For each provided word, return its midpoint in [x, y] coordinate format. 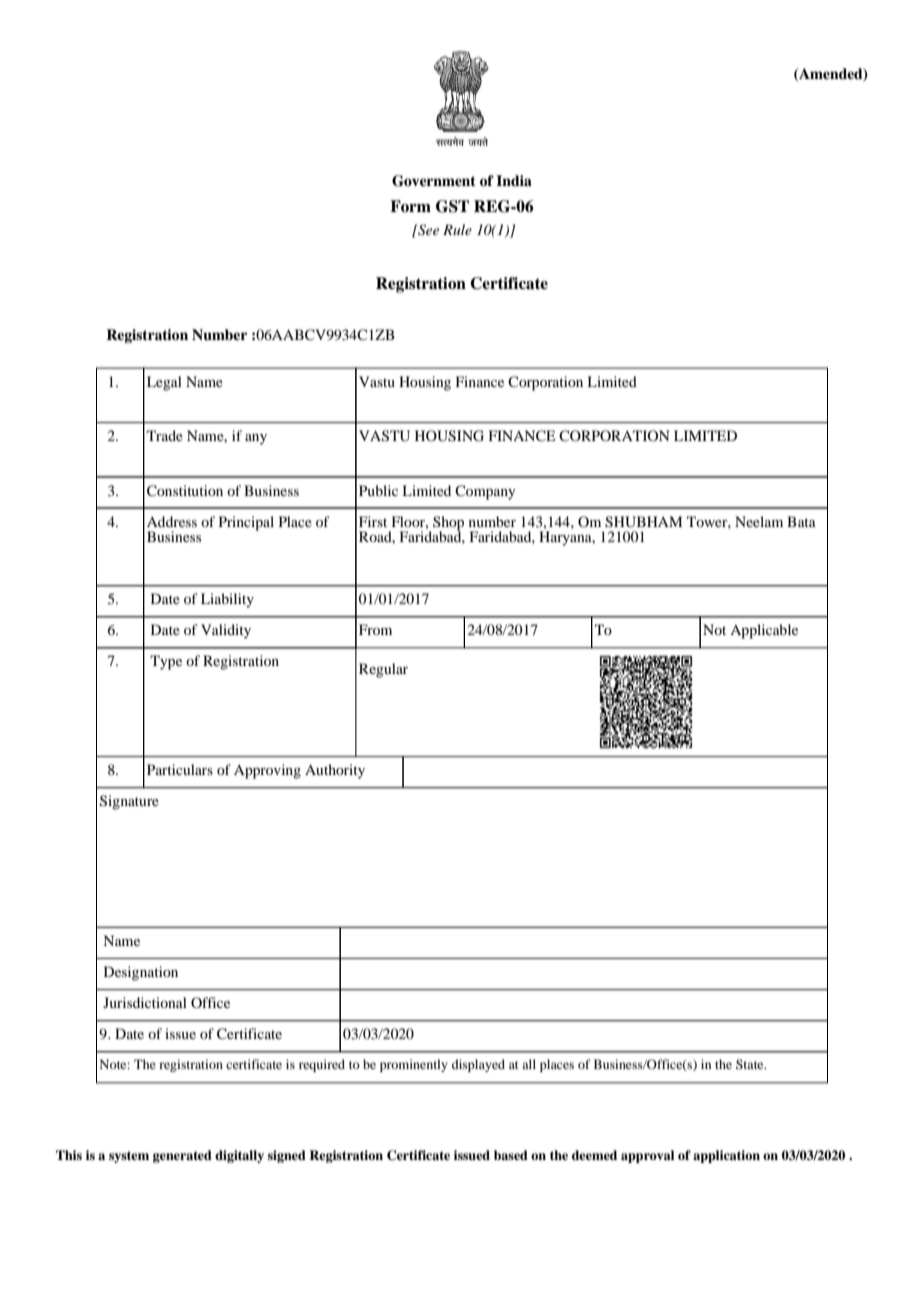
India [514, 180]
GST [452, 206]
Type [166, 662]
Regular [383, 670]
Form [410, 206]
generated [182, 1156]
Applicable [764, 631]
